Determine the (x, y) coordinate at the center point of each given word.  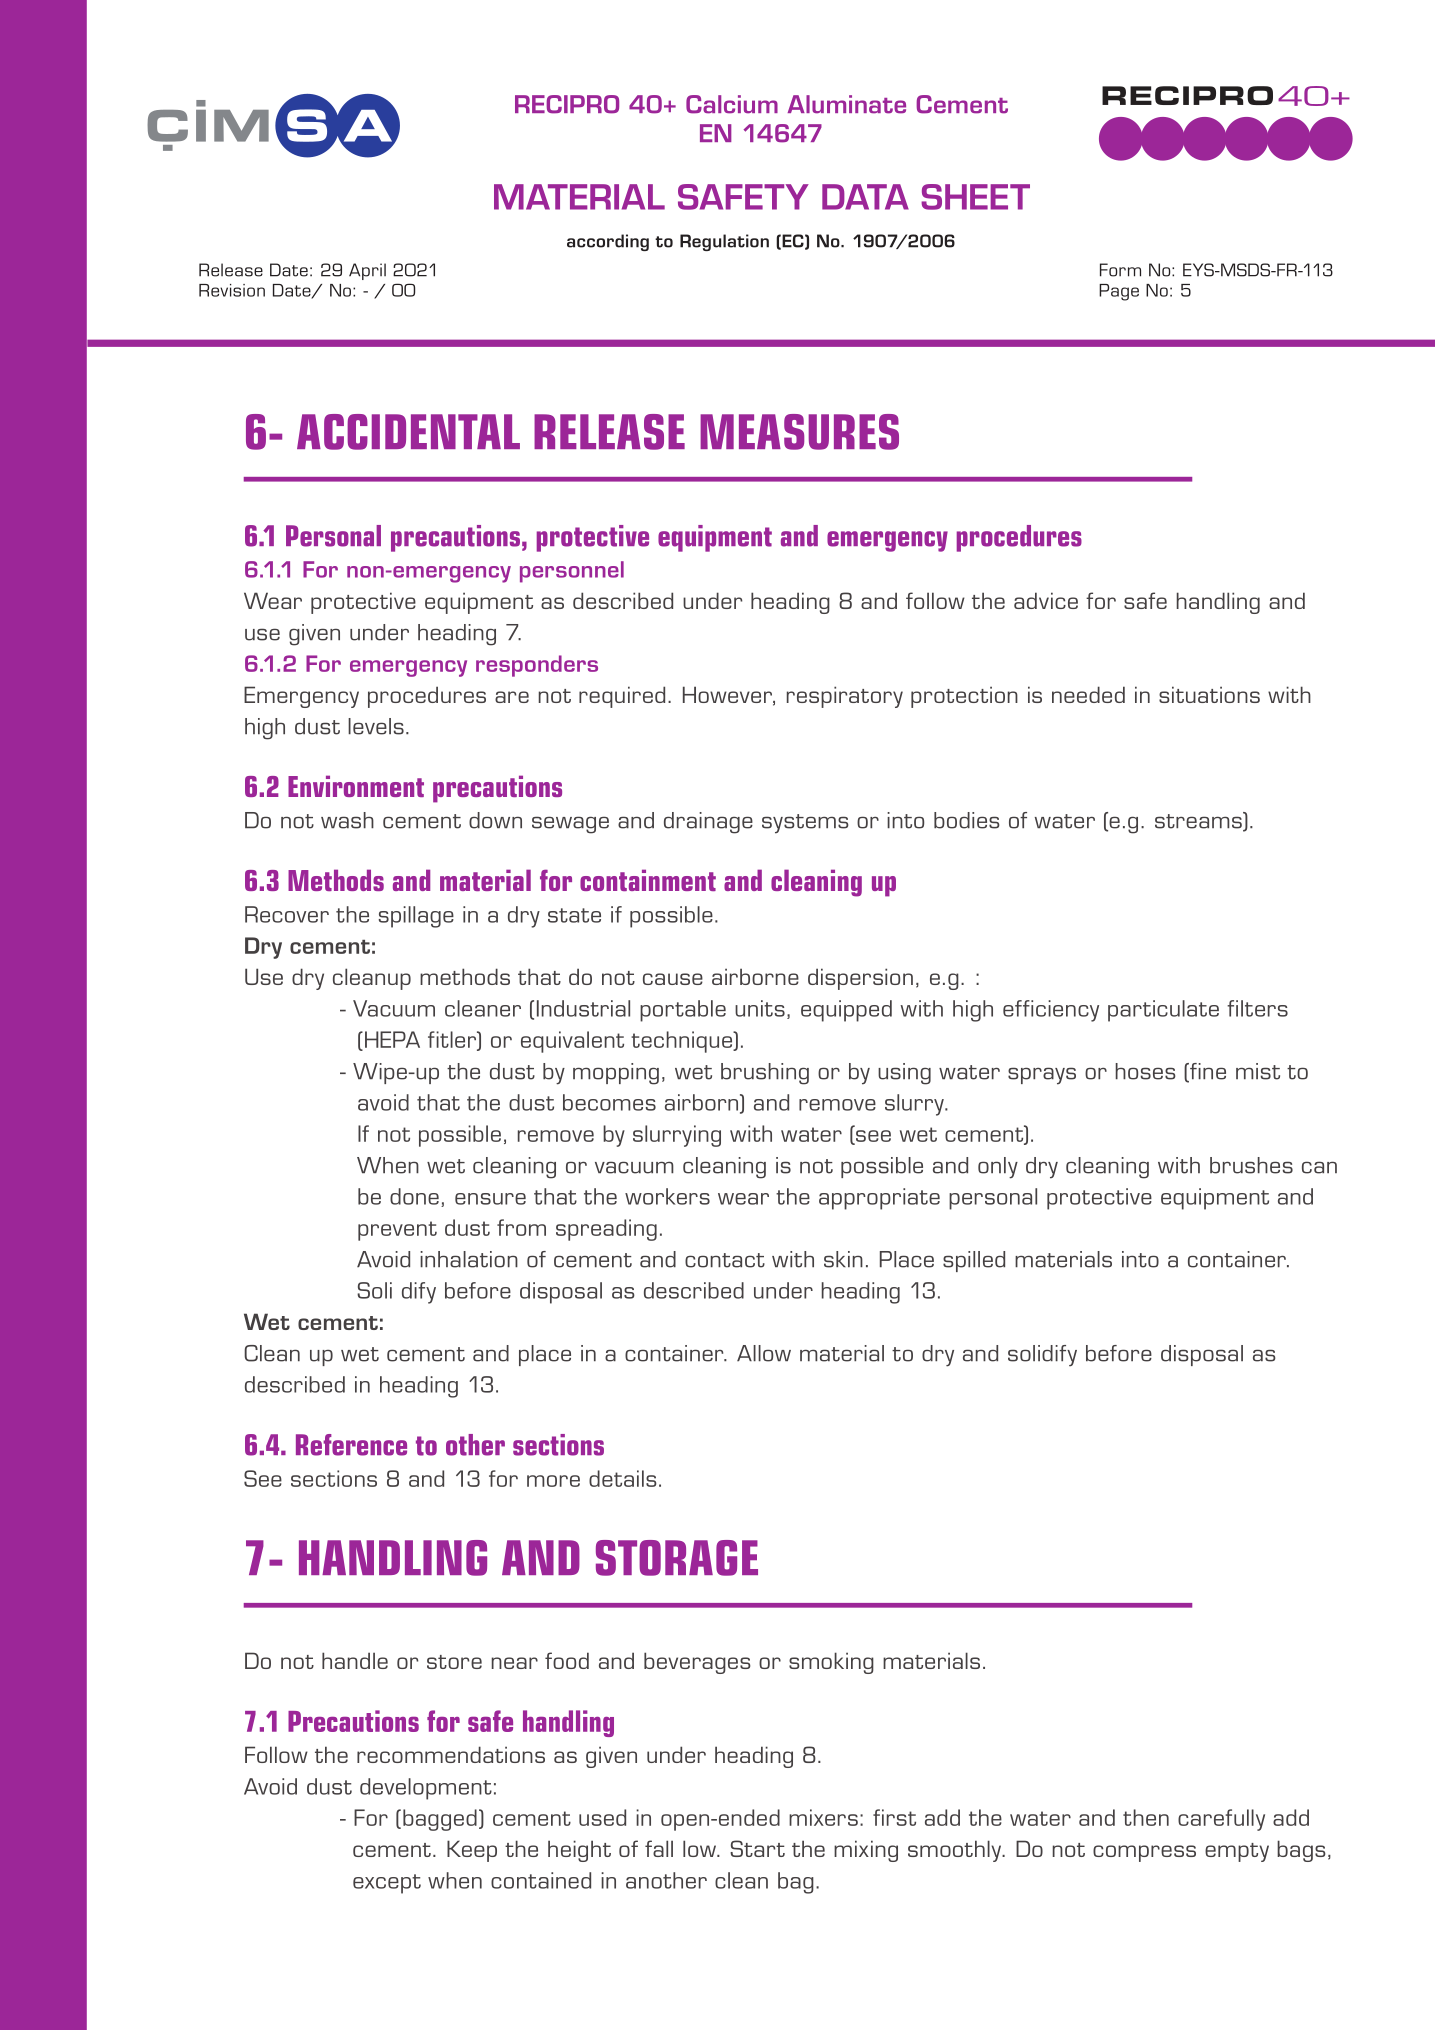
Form (1120, 270)
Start (757, 1848)
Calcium (732, 104)
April (367, 271)
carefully (1221, 1820)
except (387, 1884)
